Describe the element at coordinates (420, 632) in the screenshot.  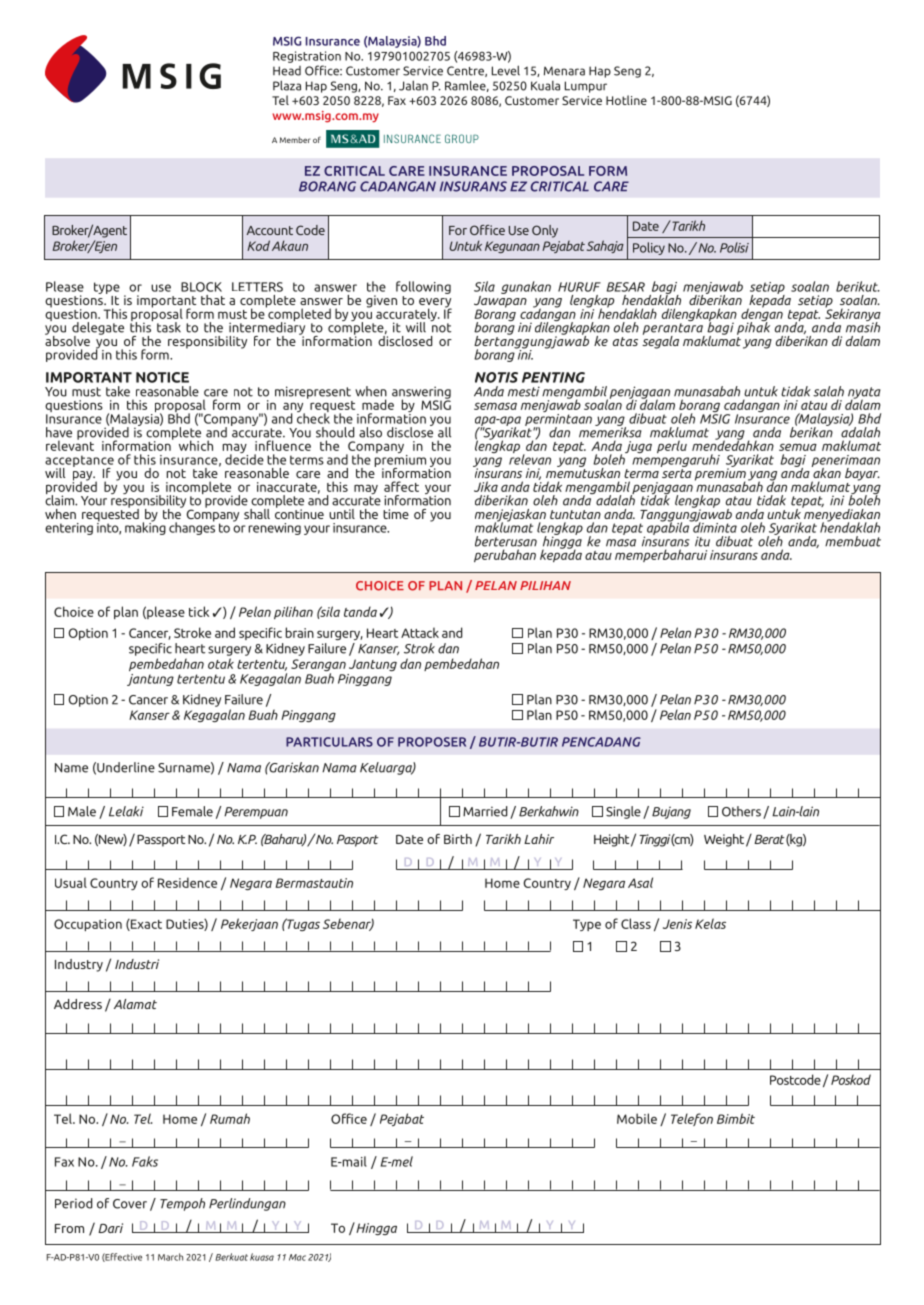
I see `Attack` at that location.
